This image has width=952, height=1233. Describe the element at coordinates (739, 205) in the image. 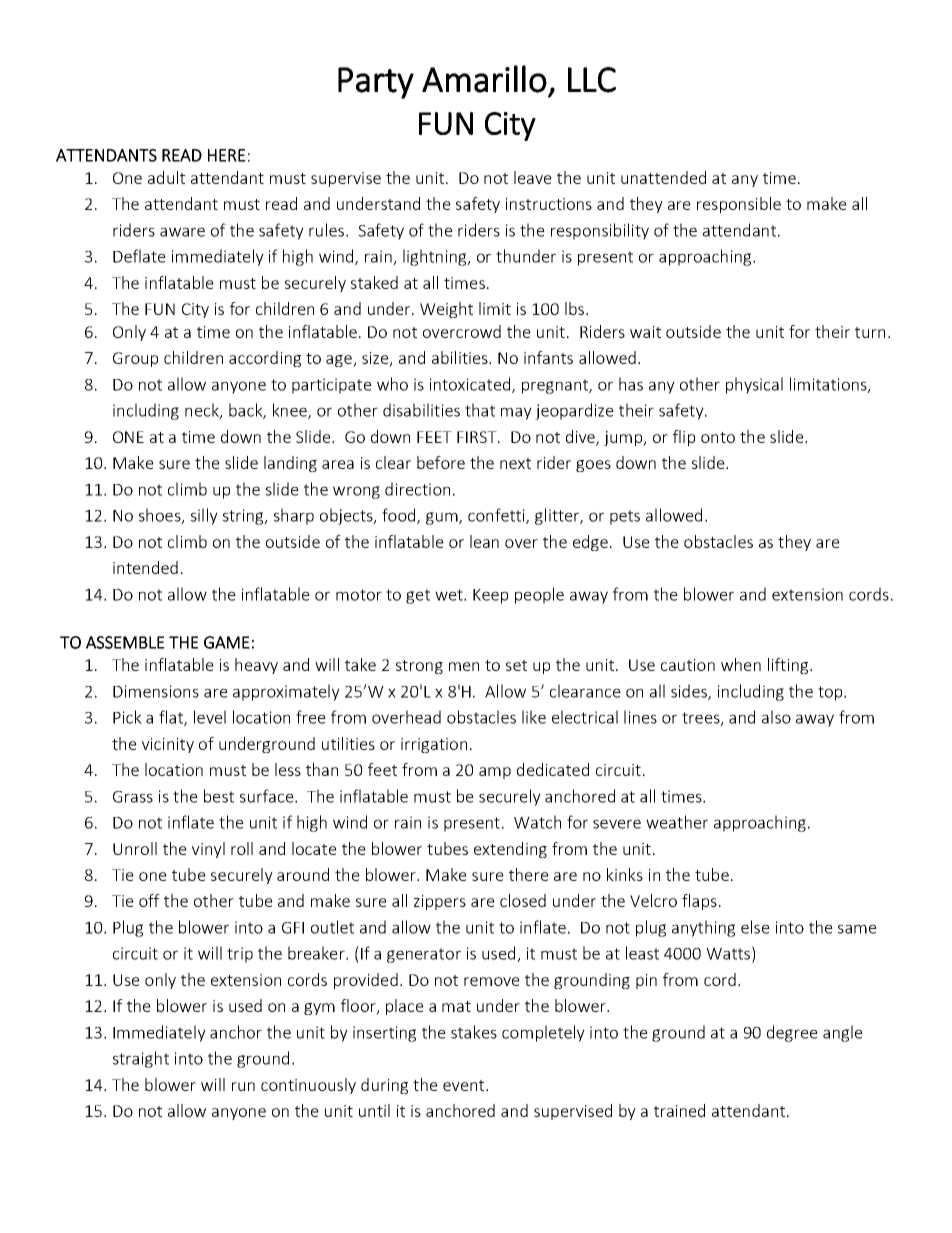

I see `responsible` at that location.
